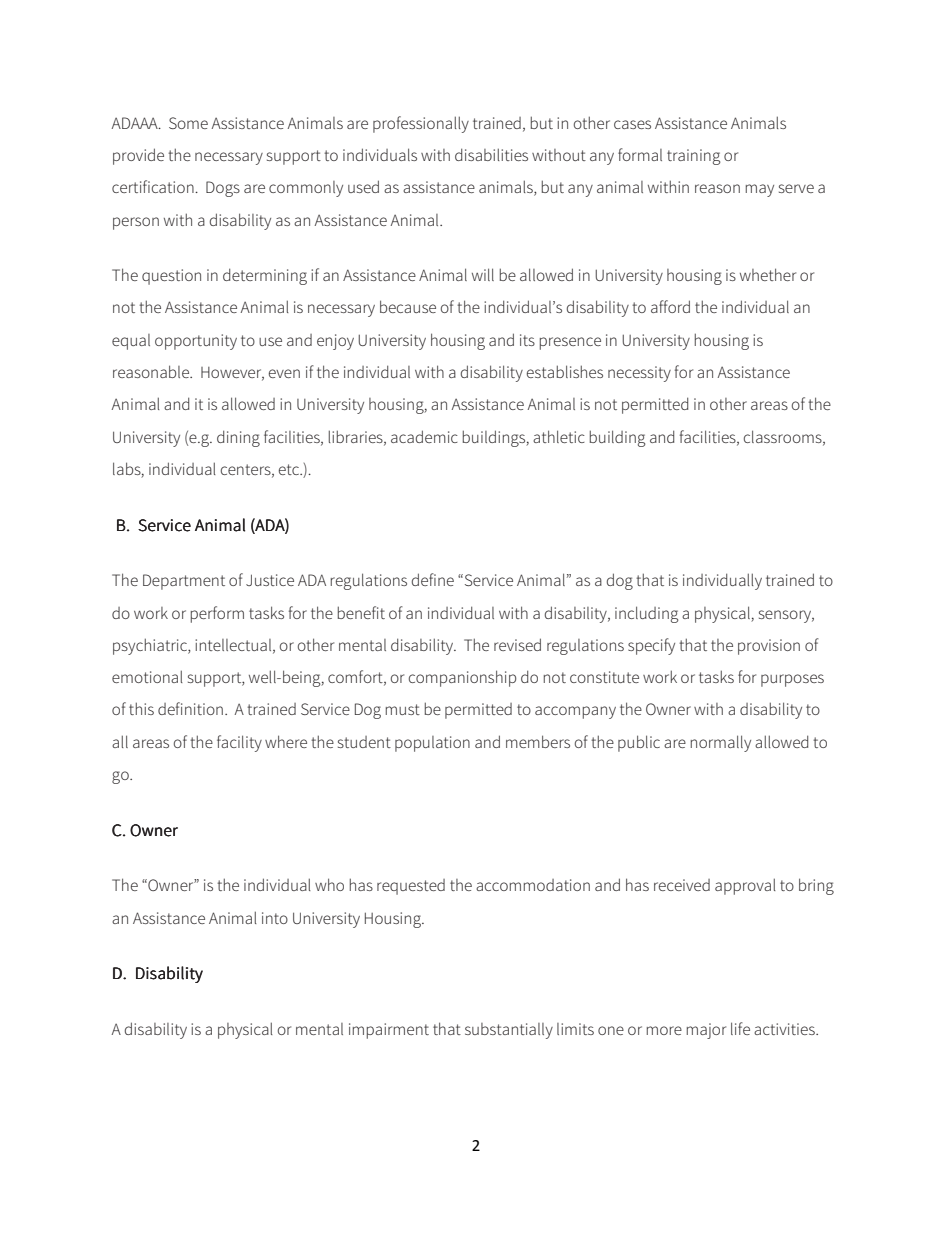  I want to click on classrooms, so click(784, 437).
